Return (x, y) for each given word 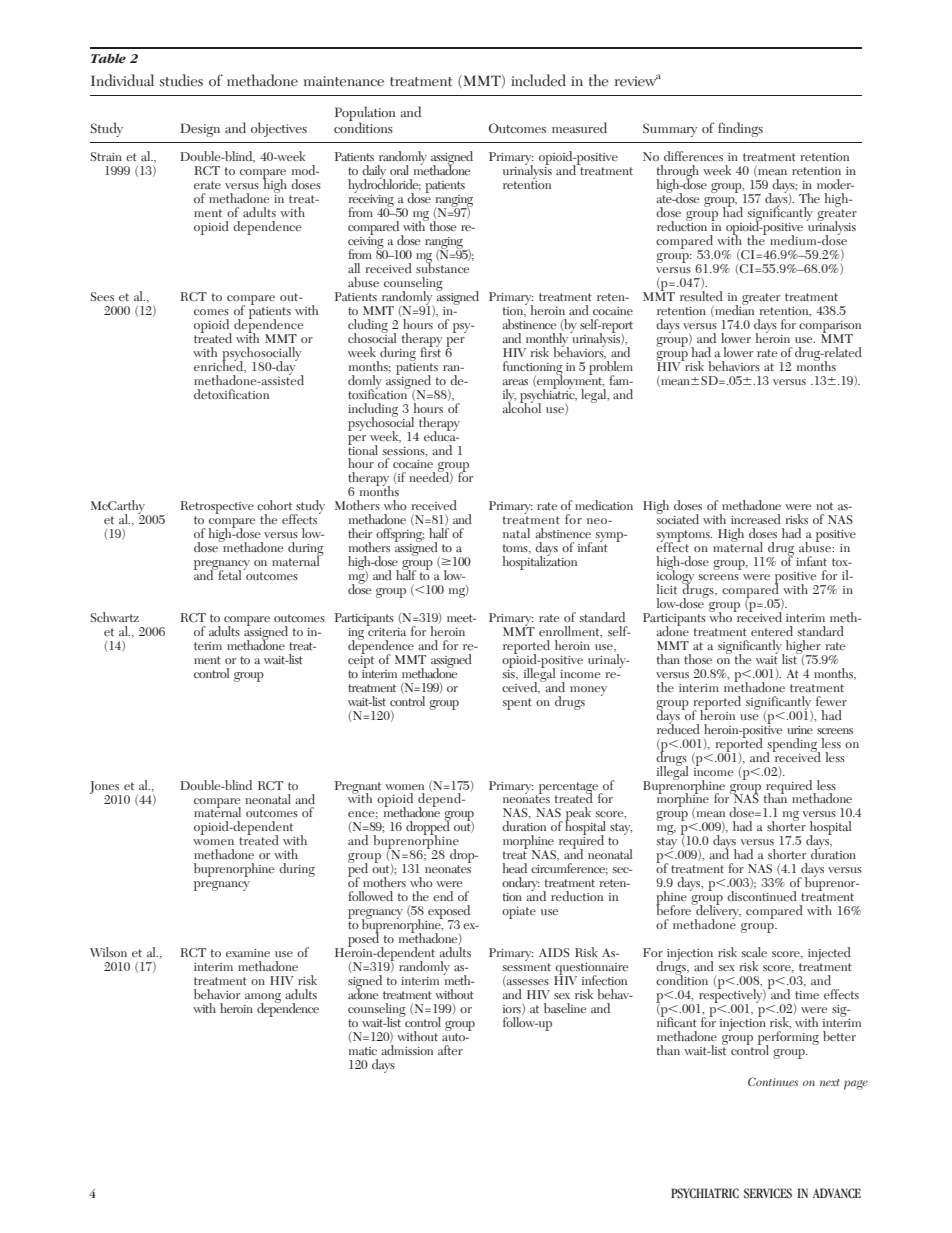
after (450, 1050)
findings (740, 129)
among (263, 999)
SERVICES (768, 1193)
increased (756, 519)
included (538, 80)
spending (792, 746)
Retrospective (217, 509)
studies (181, 80)
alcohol (521, 406)
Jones (105, 788)
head (514, 868)
